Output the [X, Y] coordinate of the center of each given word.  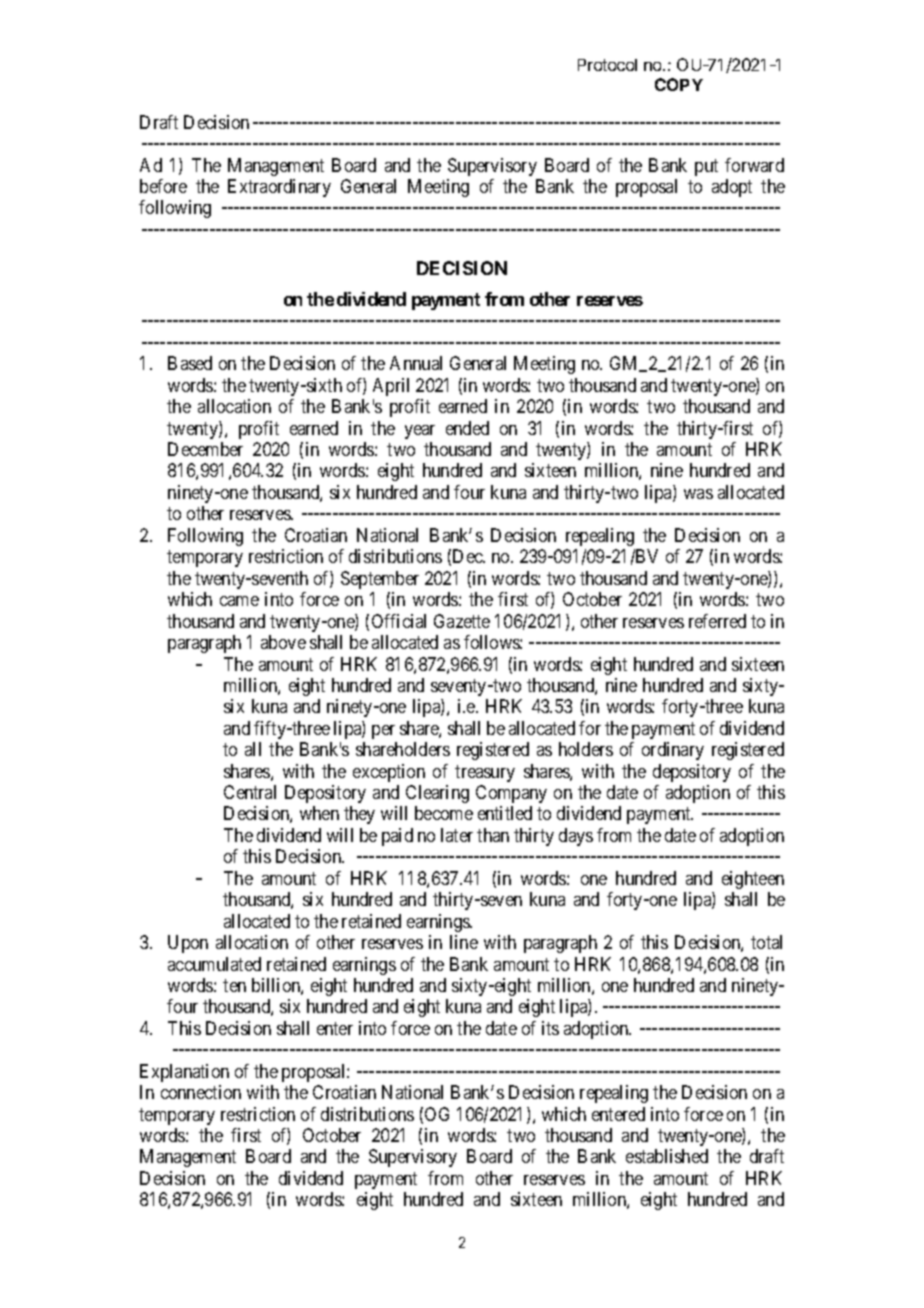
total [766, 942]
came [239, 601]
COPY [679, 84]
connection [201, 1092]
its [550, 1028]
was [698, 494]
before [163, 186]
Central [250, 792]
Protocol [607, 65]
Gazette [462, 621]
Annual [416, 363]
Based [190, 363]
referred [717, 621]
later [457, 835]
